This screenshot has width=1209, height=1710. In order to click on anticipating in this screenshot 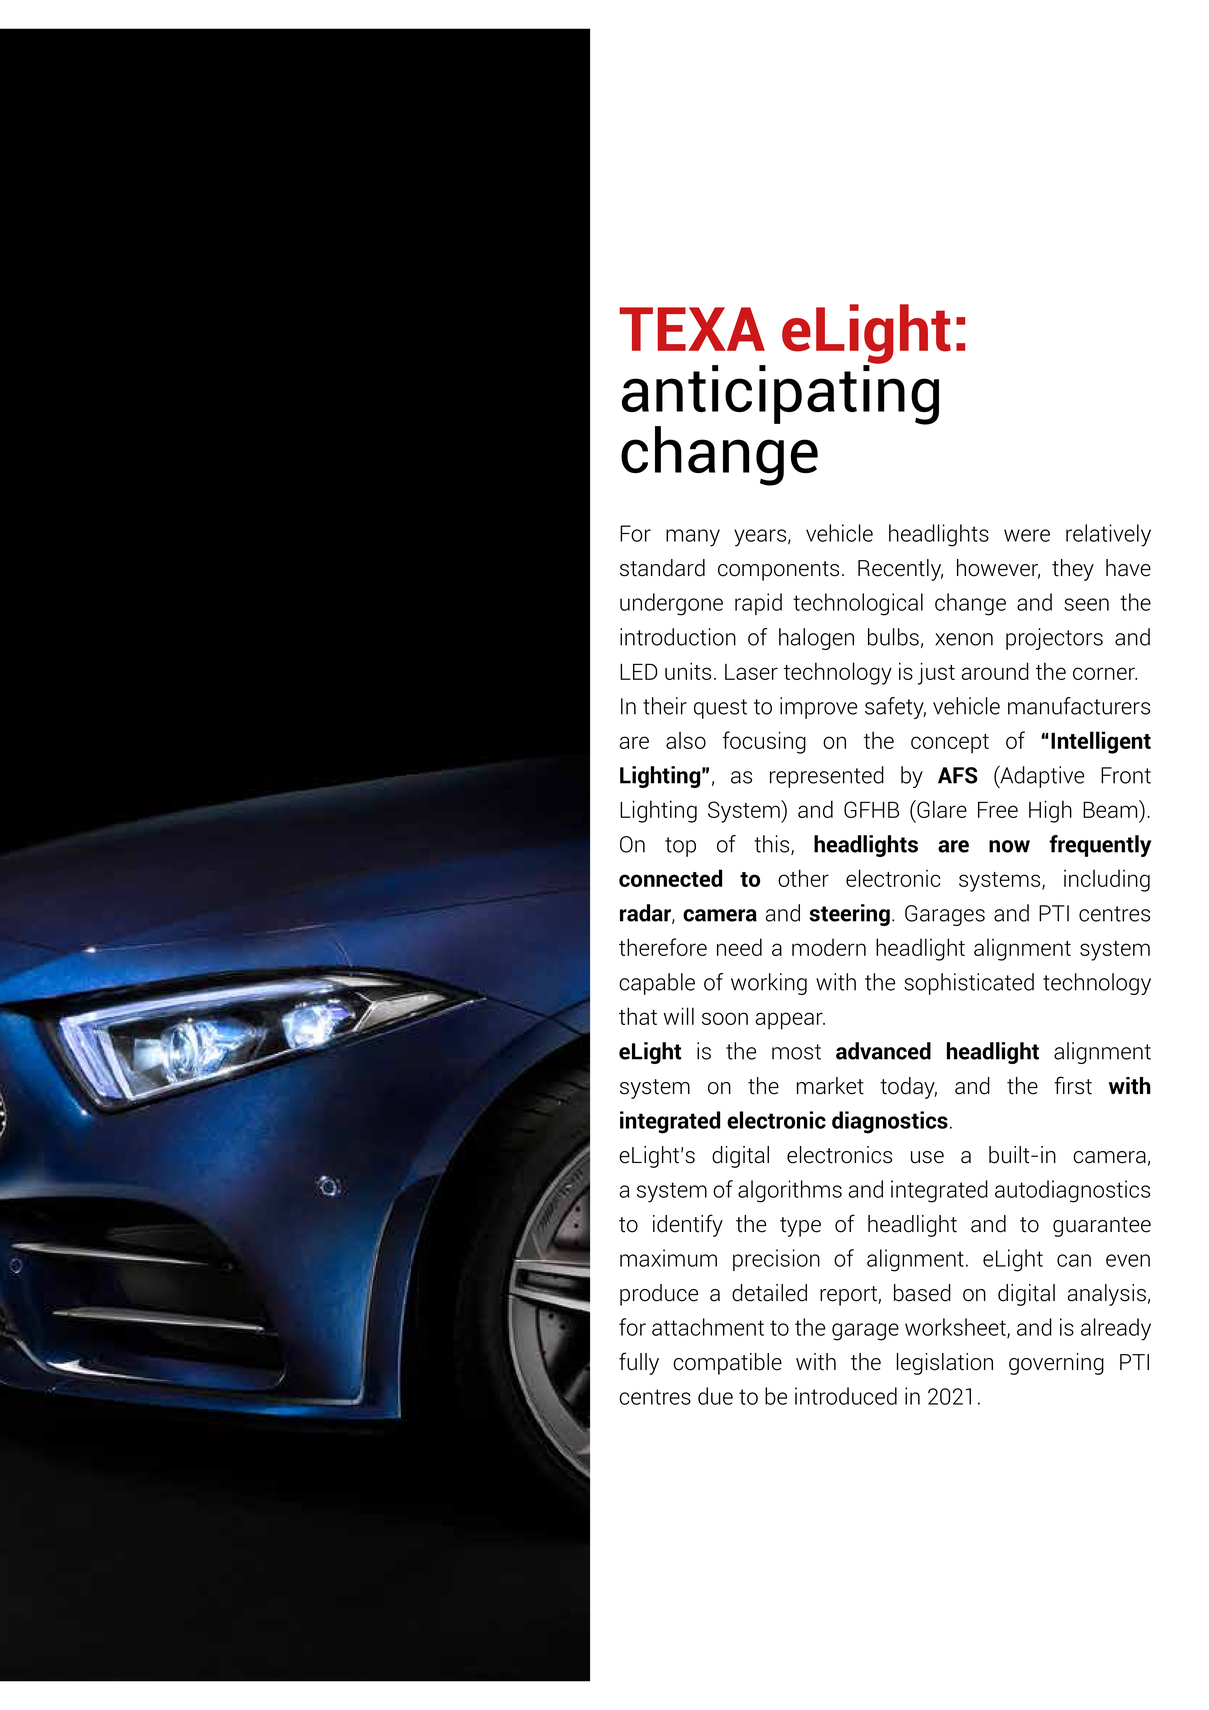, I will do `click(780, 395)`.
